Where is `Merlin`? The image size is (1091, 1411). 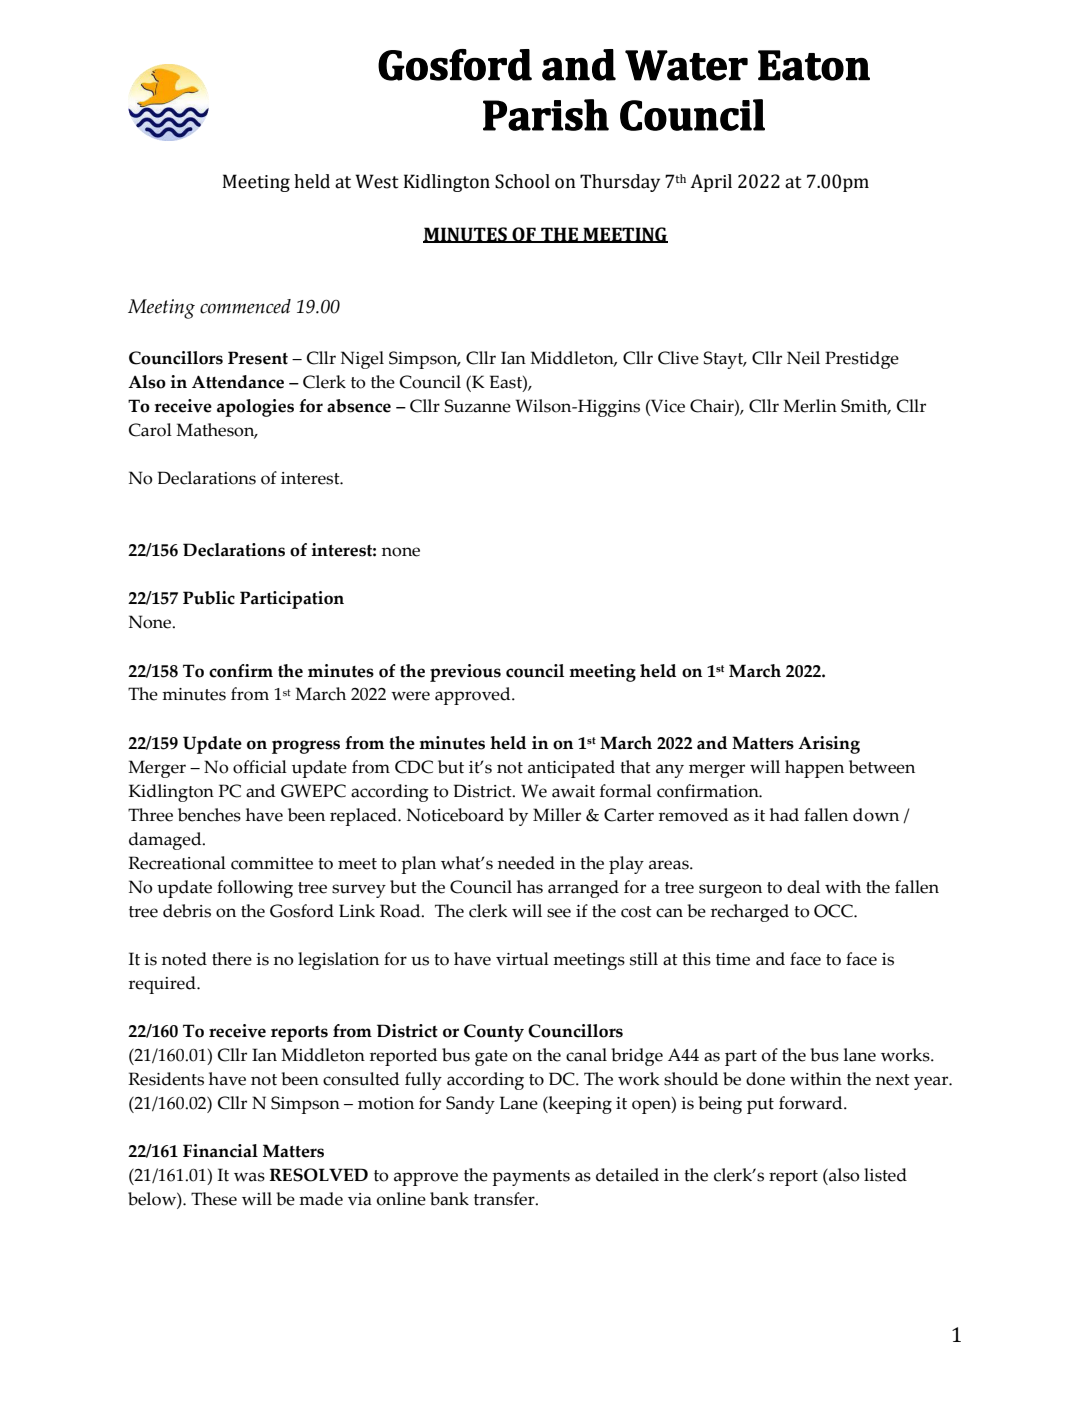 Merlin is located at coordinates (810, 406).
